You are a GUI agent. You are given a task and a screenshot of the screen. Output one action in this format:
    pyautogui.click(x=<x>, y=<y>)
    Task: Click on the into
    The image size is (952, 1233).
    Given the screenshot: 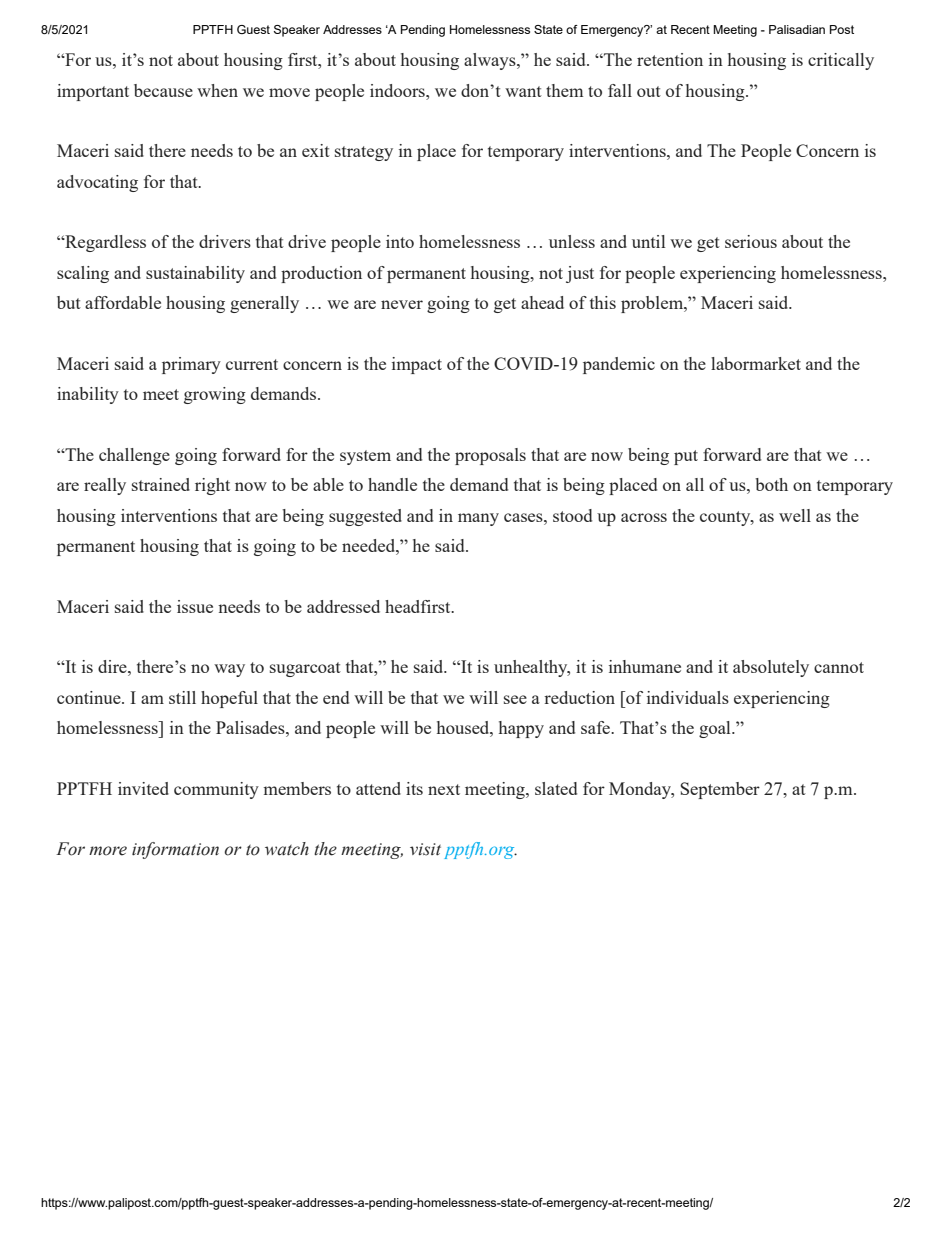 What is the action you would take?
    pyautogui.click(x=400, y=241)
